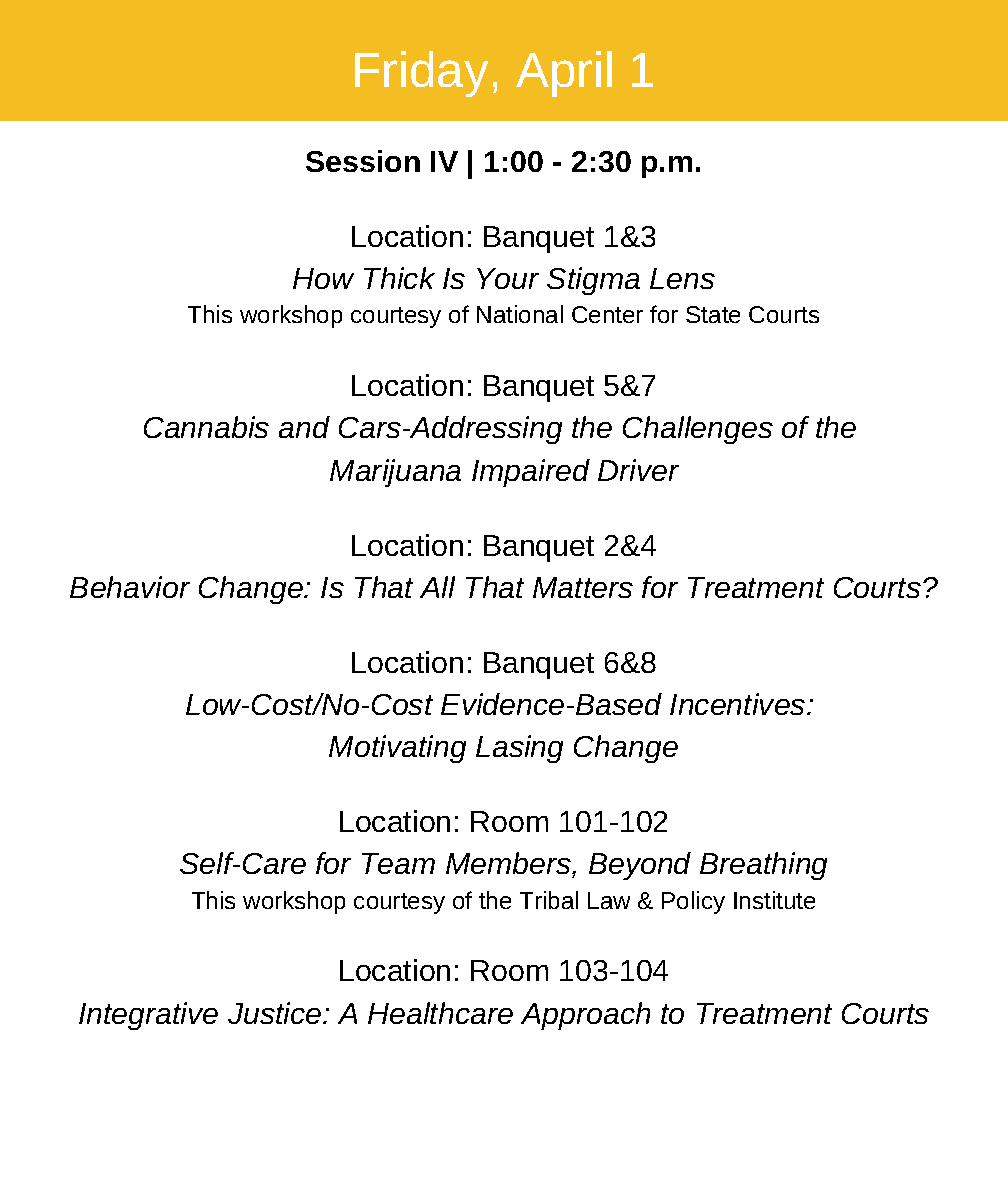 This screenshot has width=1008, height=1199. Describe the element at coordinates (520, 314) in the screenshot. I see `National` at that location.
